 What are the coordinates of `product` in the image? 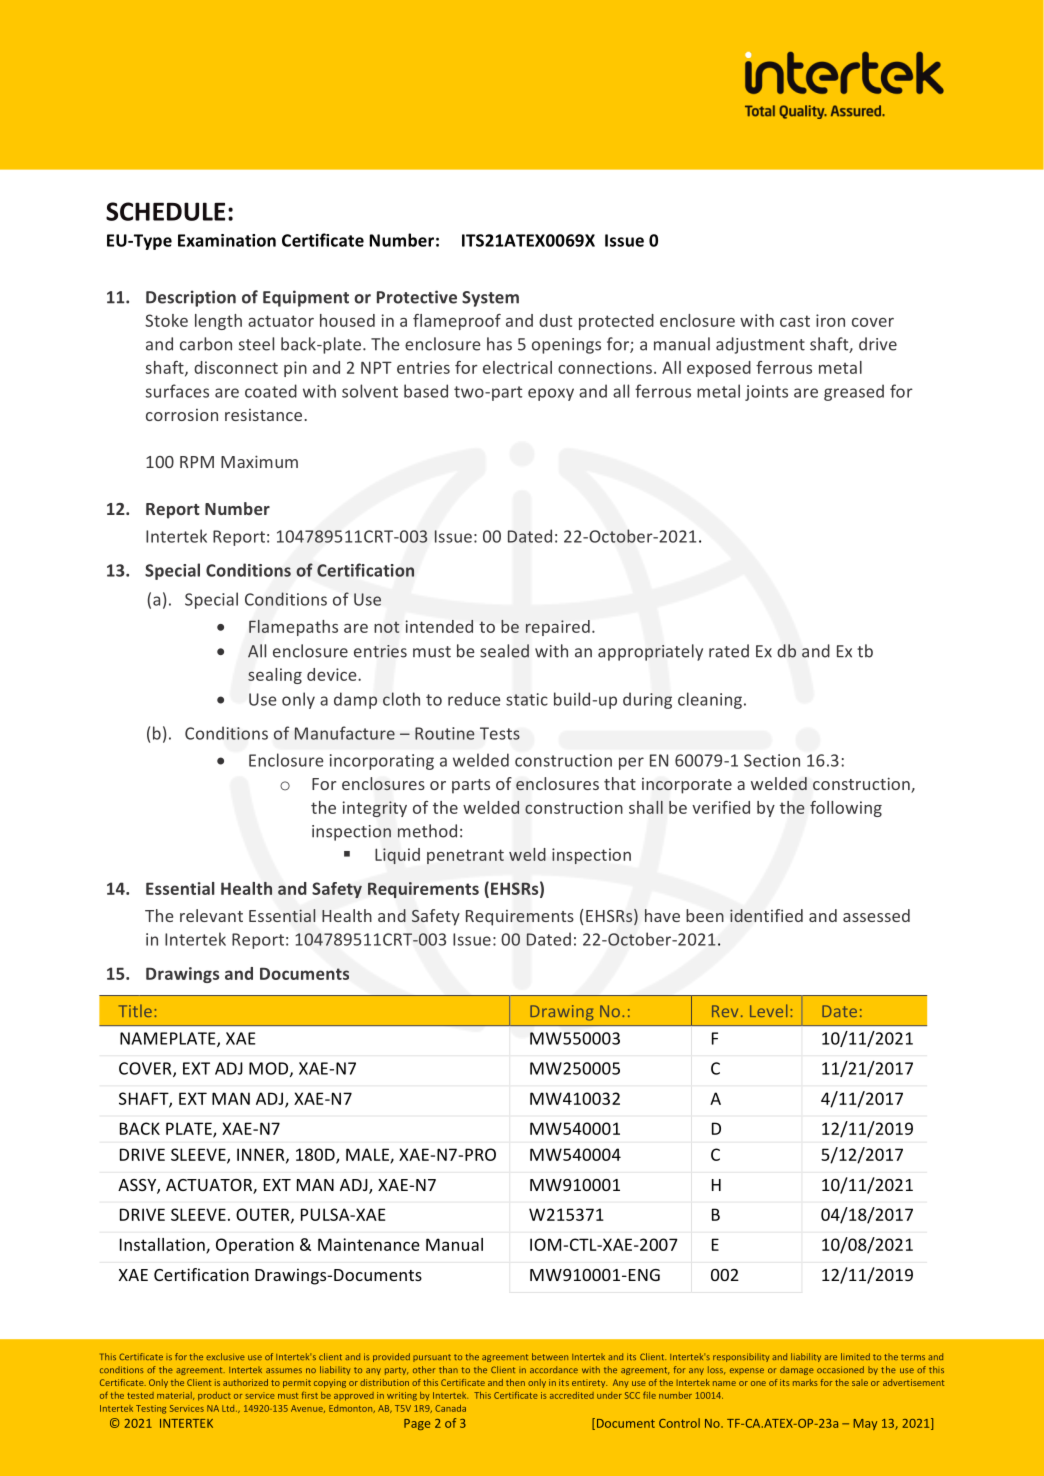 It's located at (214, 1396).
